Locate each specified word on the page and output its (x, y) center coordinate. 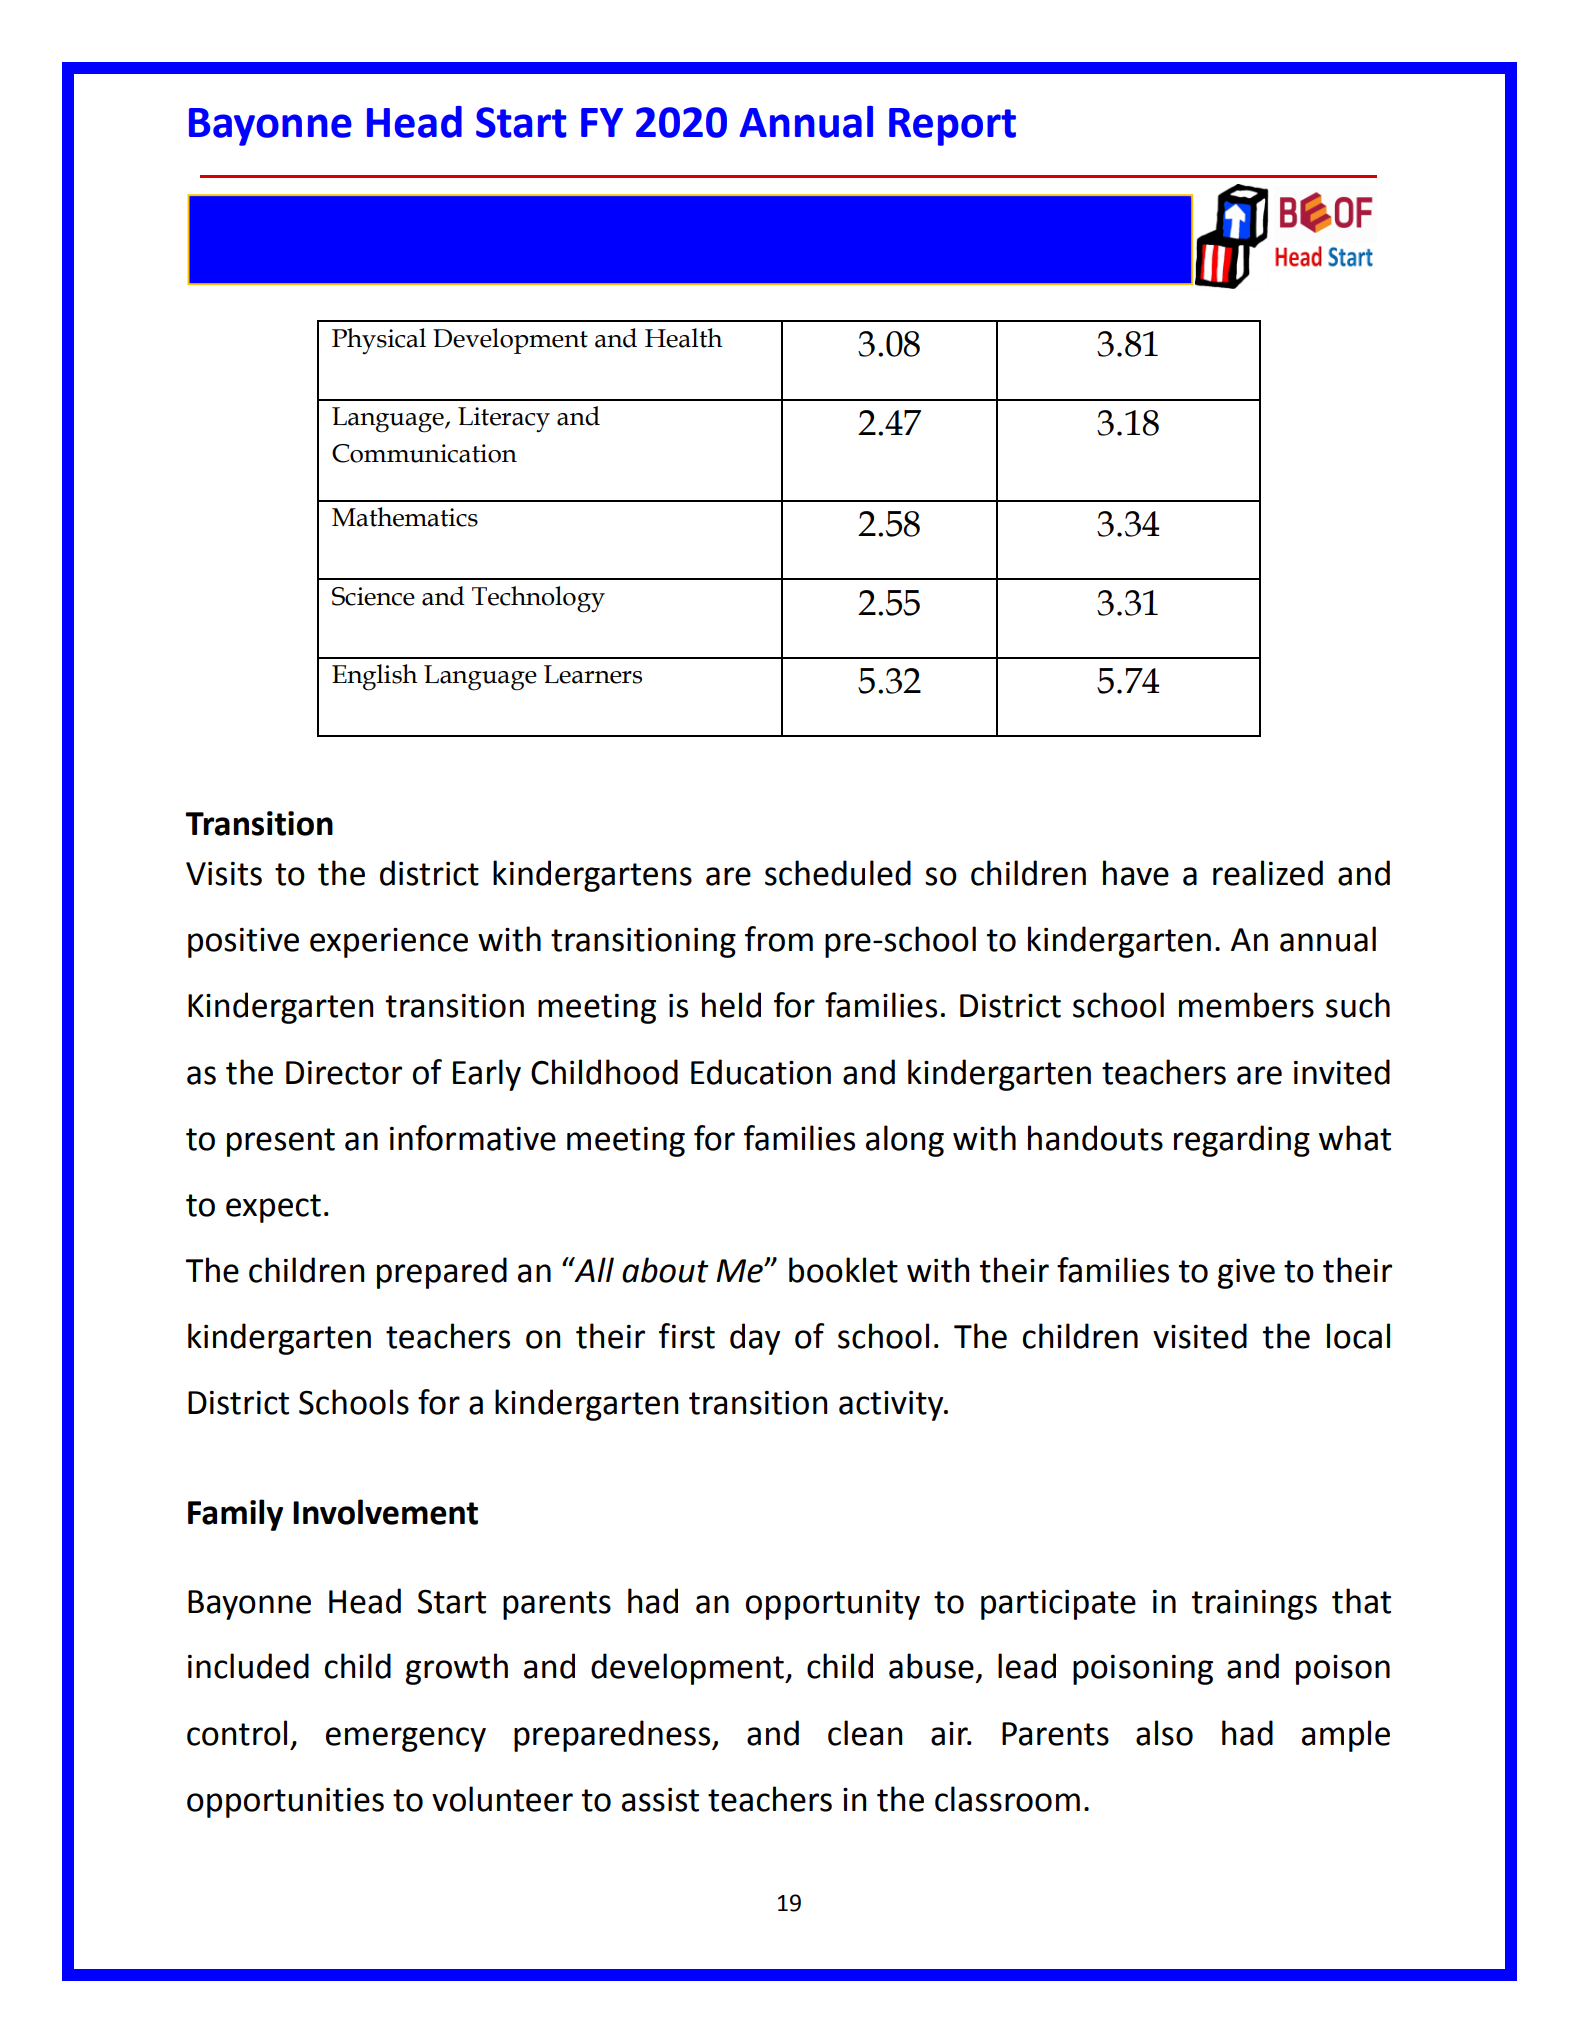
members (1246, 1005)
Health (684, 338)
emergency (406, 1739)
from (779, 939)
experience (389, 943)
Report (952, 127)
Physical (379, 341)
